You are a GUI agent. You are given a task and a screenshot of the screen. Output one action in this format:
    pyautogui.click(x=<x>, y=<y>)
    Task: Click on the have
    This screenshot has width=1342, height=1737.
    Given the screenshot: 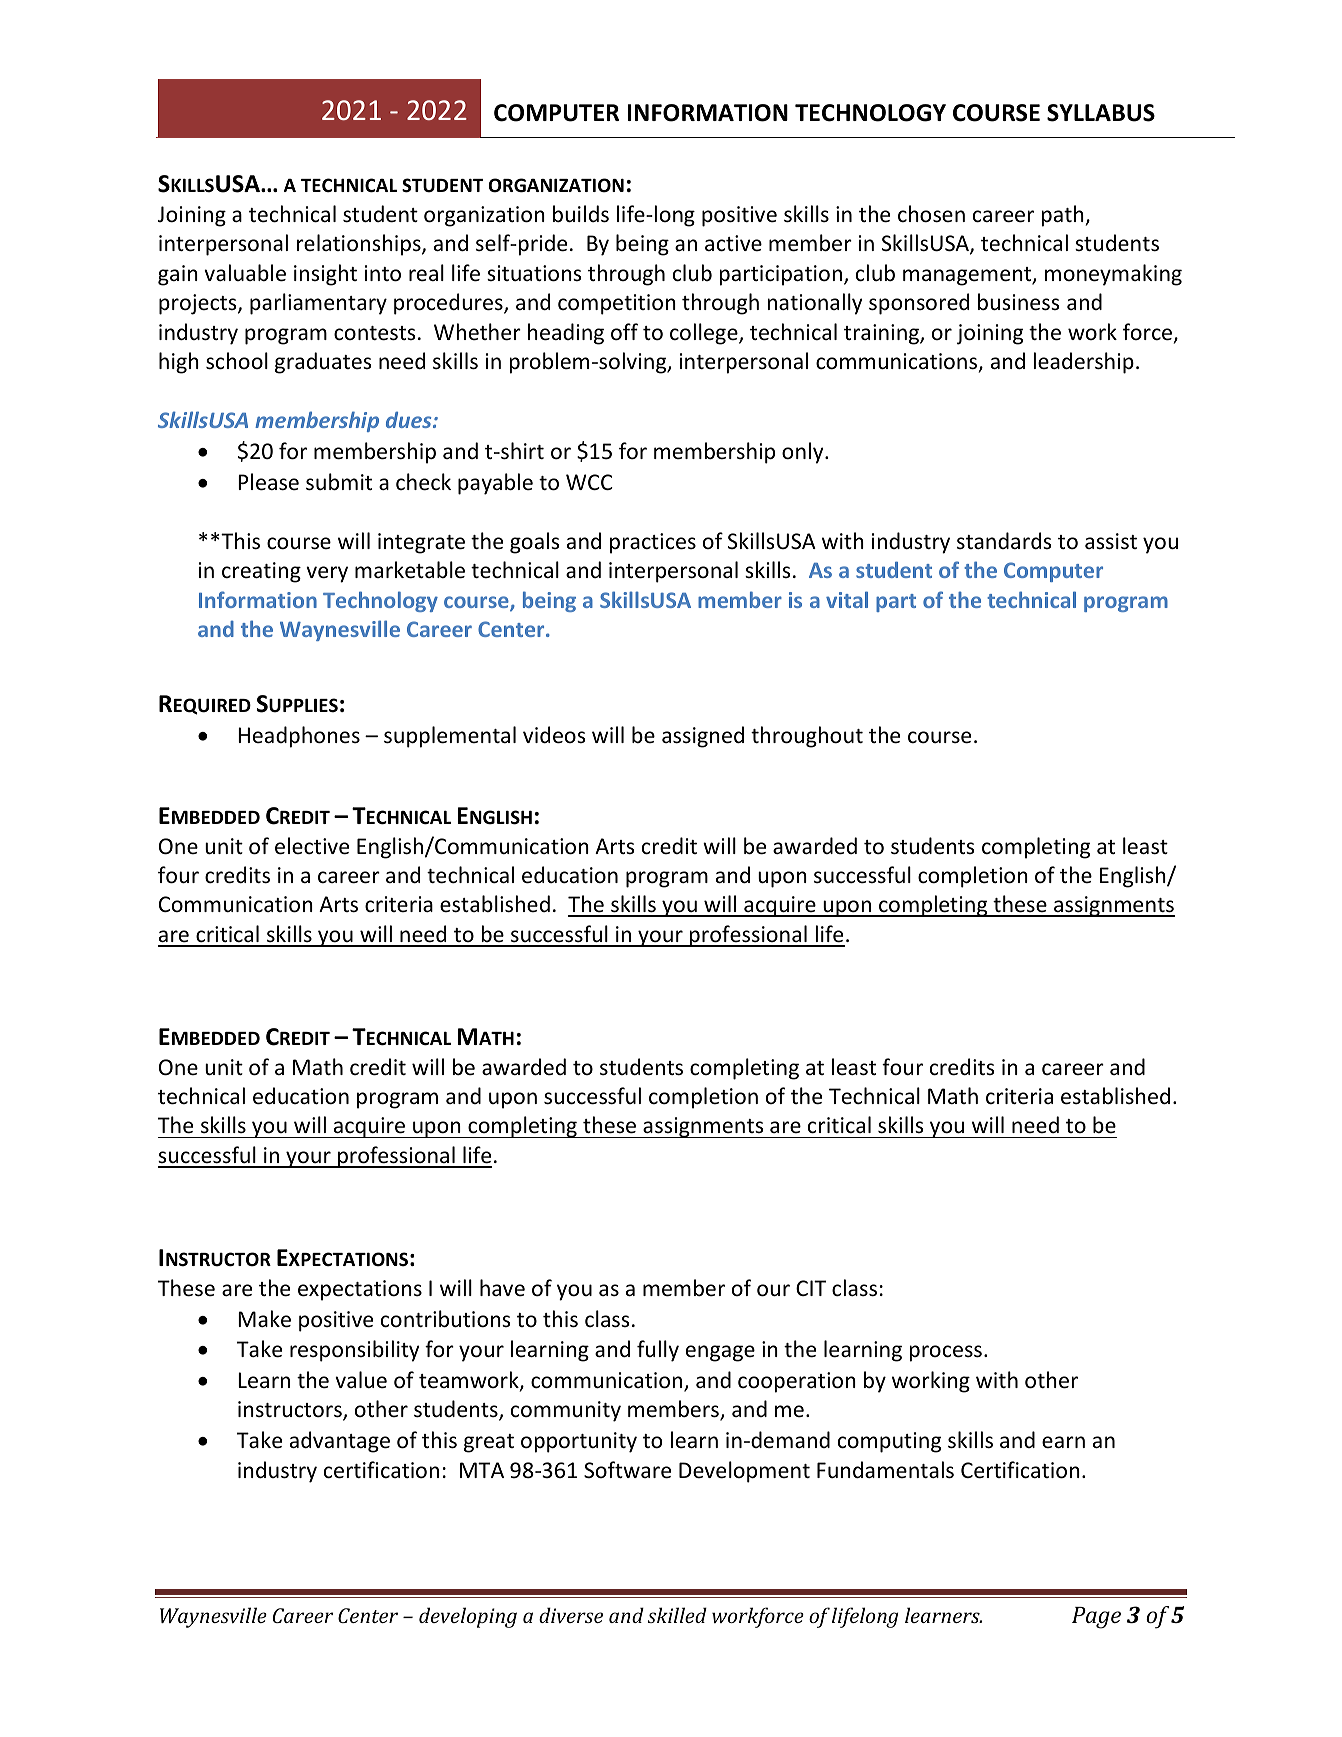 What is the action you would take?
    pyautogui.click(x=502, y=1288)
